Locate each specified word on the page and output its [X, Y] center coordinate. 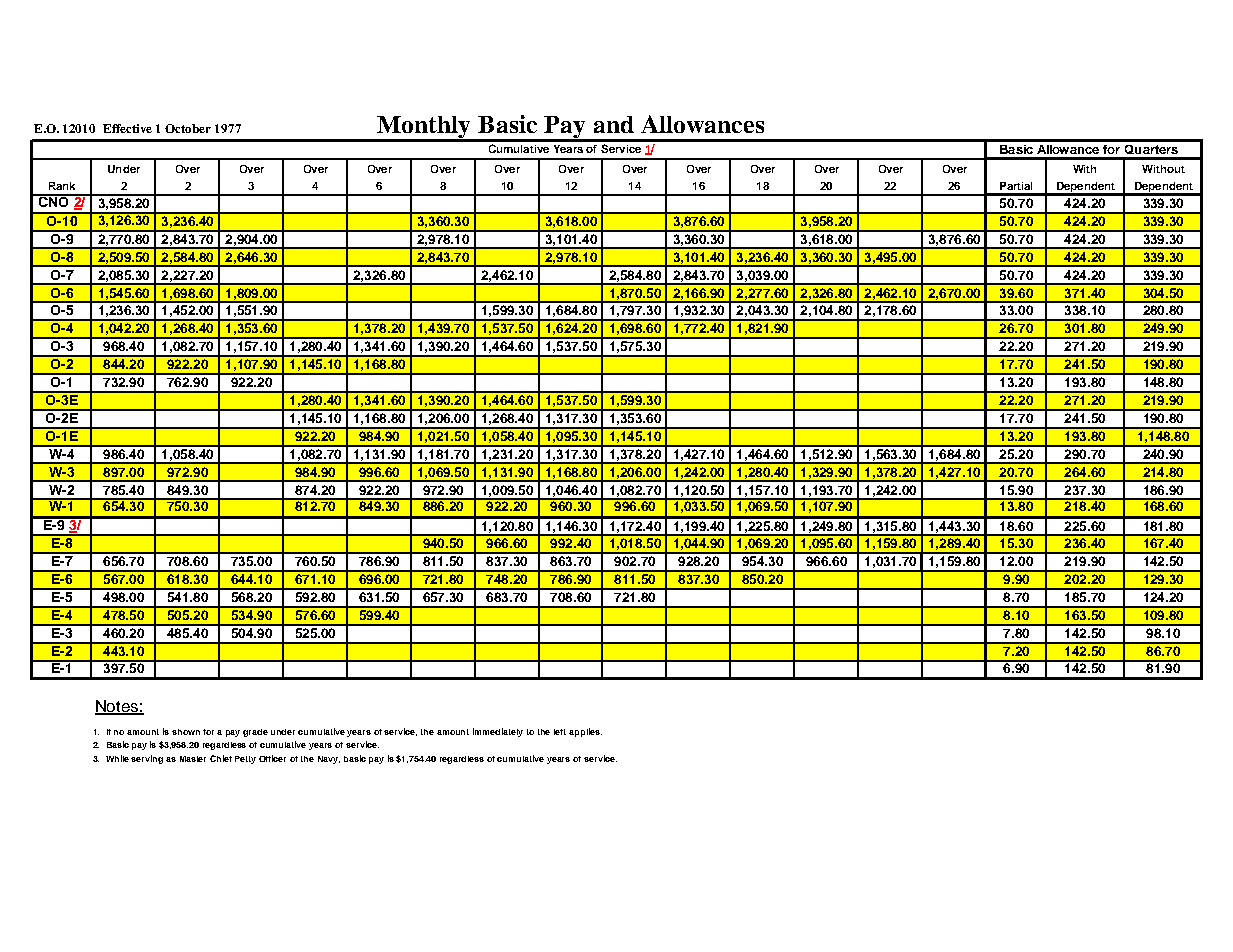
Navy [329, 760]
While [119, 758]
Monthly [424, 128]
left [560, 732]
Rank [62, 186]
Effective [127, 128]
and [614, 124]
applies [585, 732]
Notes [117, 707]
